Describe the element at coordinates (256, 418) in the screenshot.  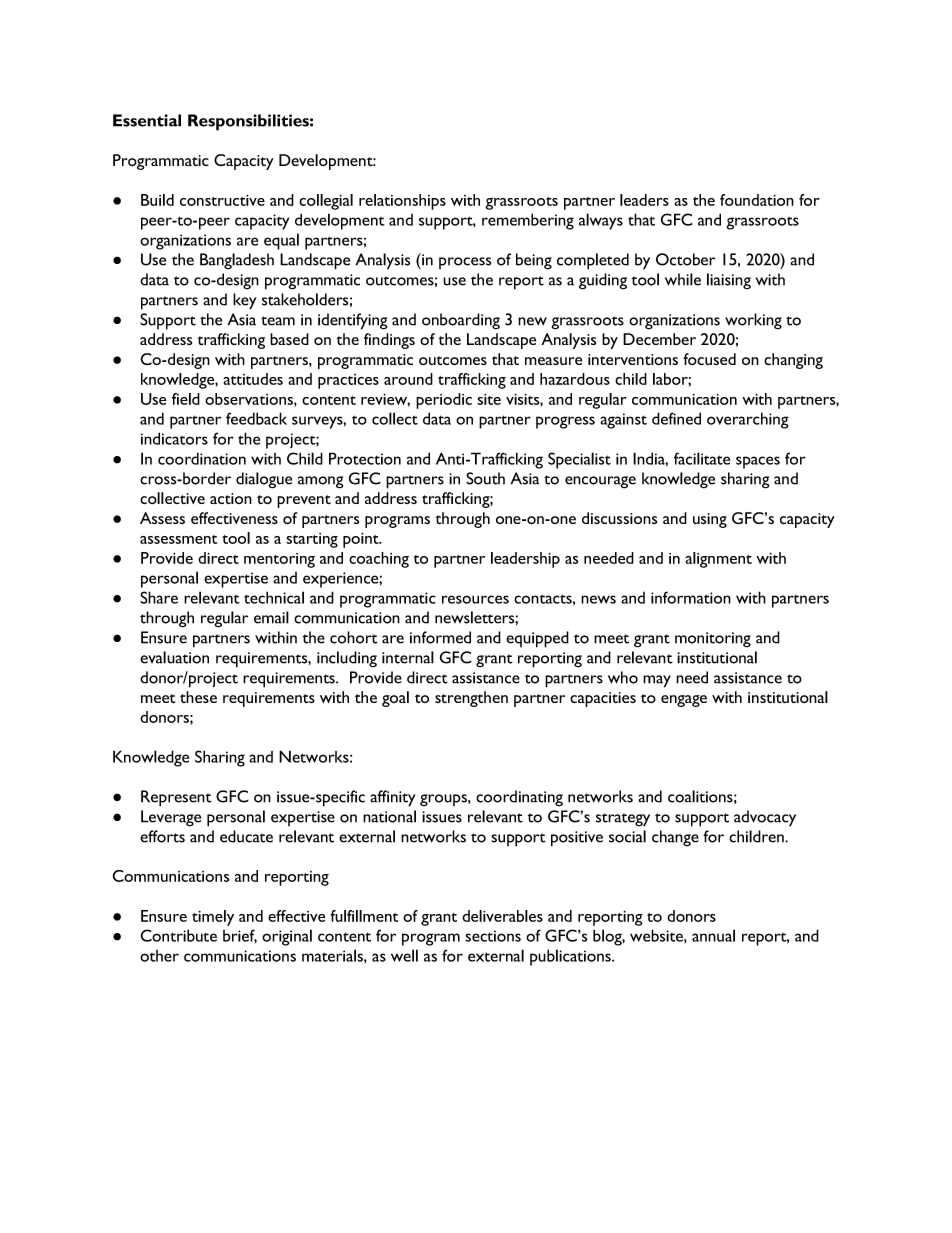
I see `feedback` at that location.
